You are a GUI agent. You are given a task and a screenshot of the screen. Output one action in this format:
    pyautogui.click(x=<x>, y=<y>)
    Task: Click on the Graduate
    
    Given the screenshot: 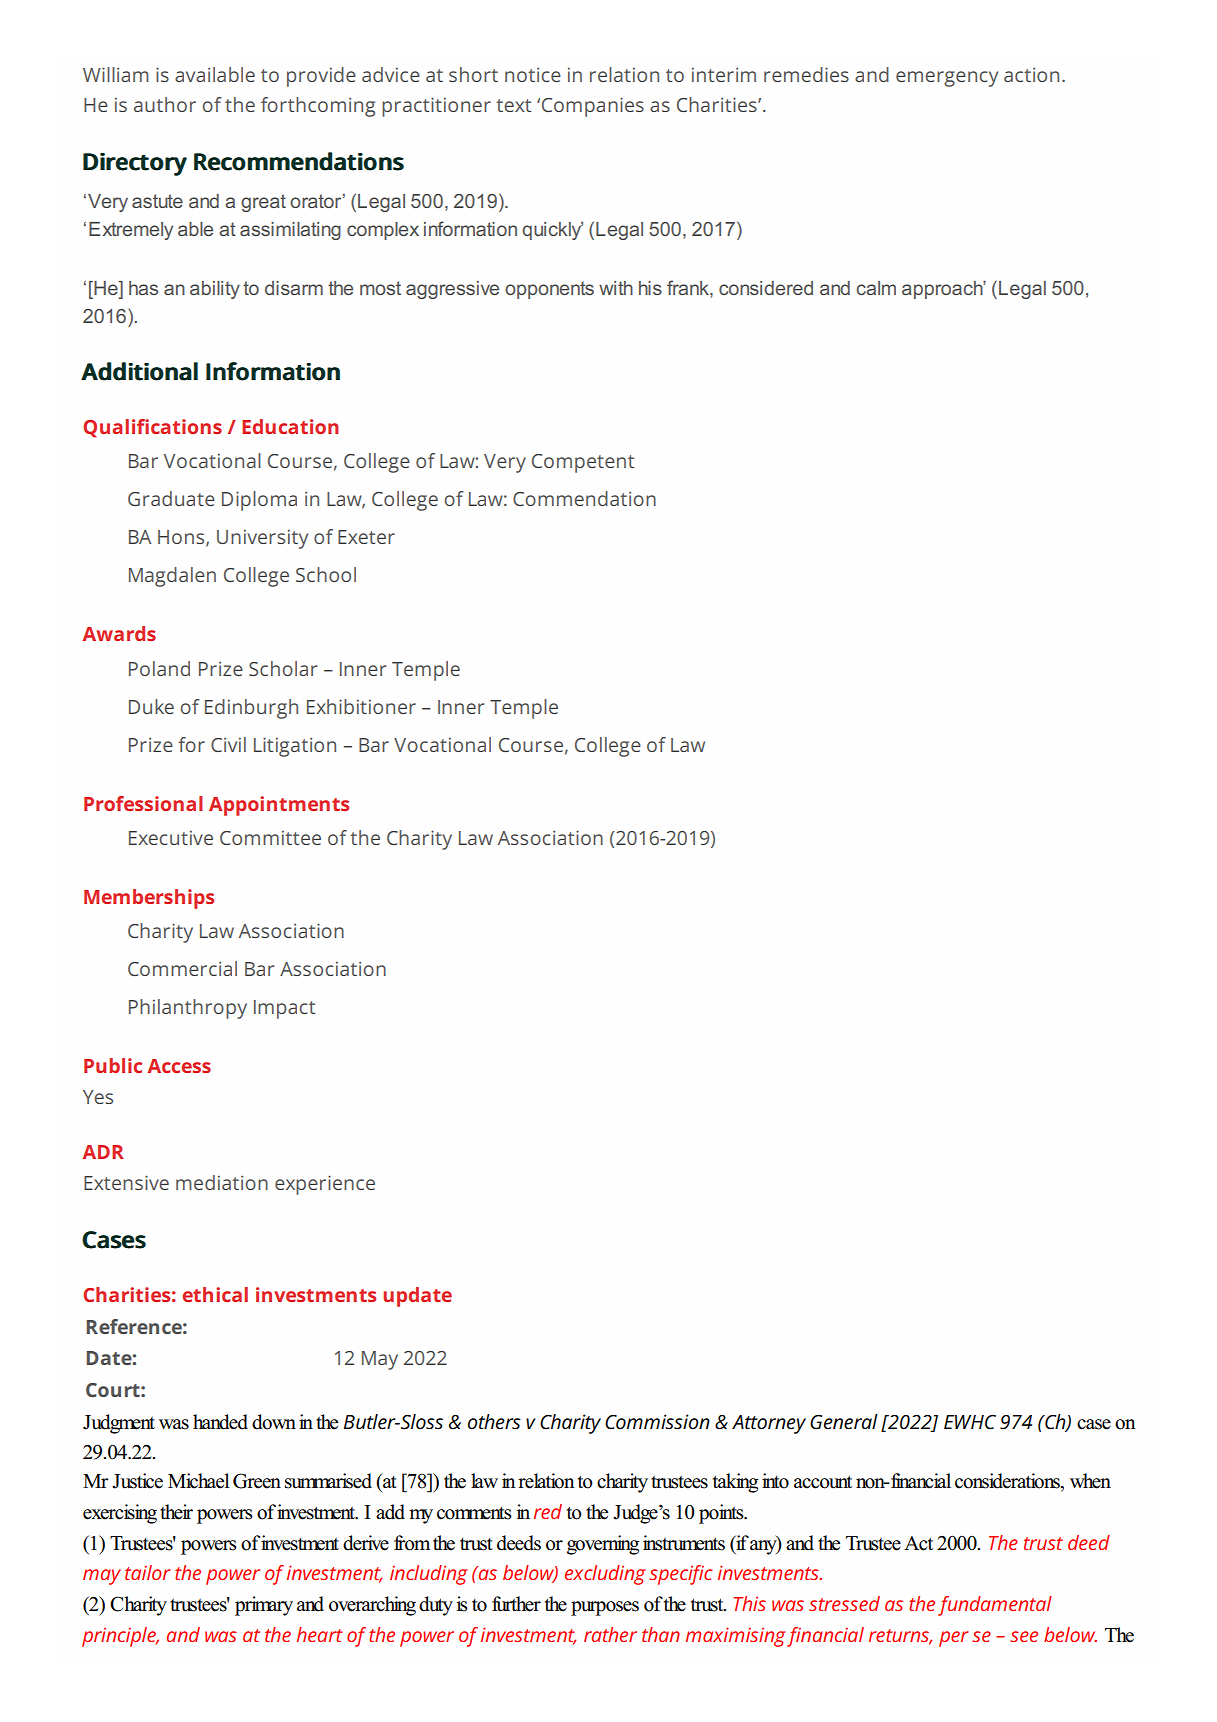 What is the action you would take?
    pyautogui.click(x=171, y=498)
